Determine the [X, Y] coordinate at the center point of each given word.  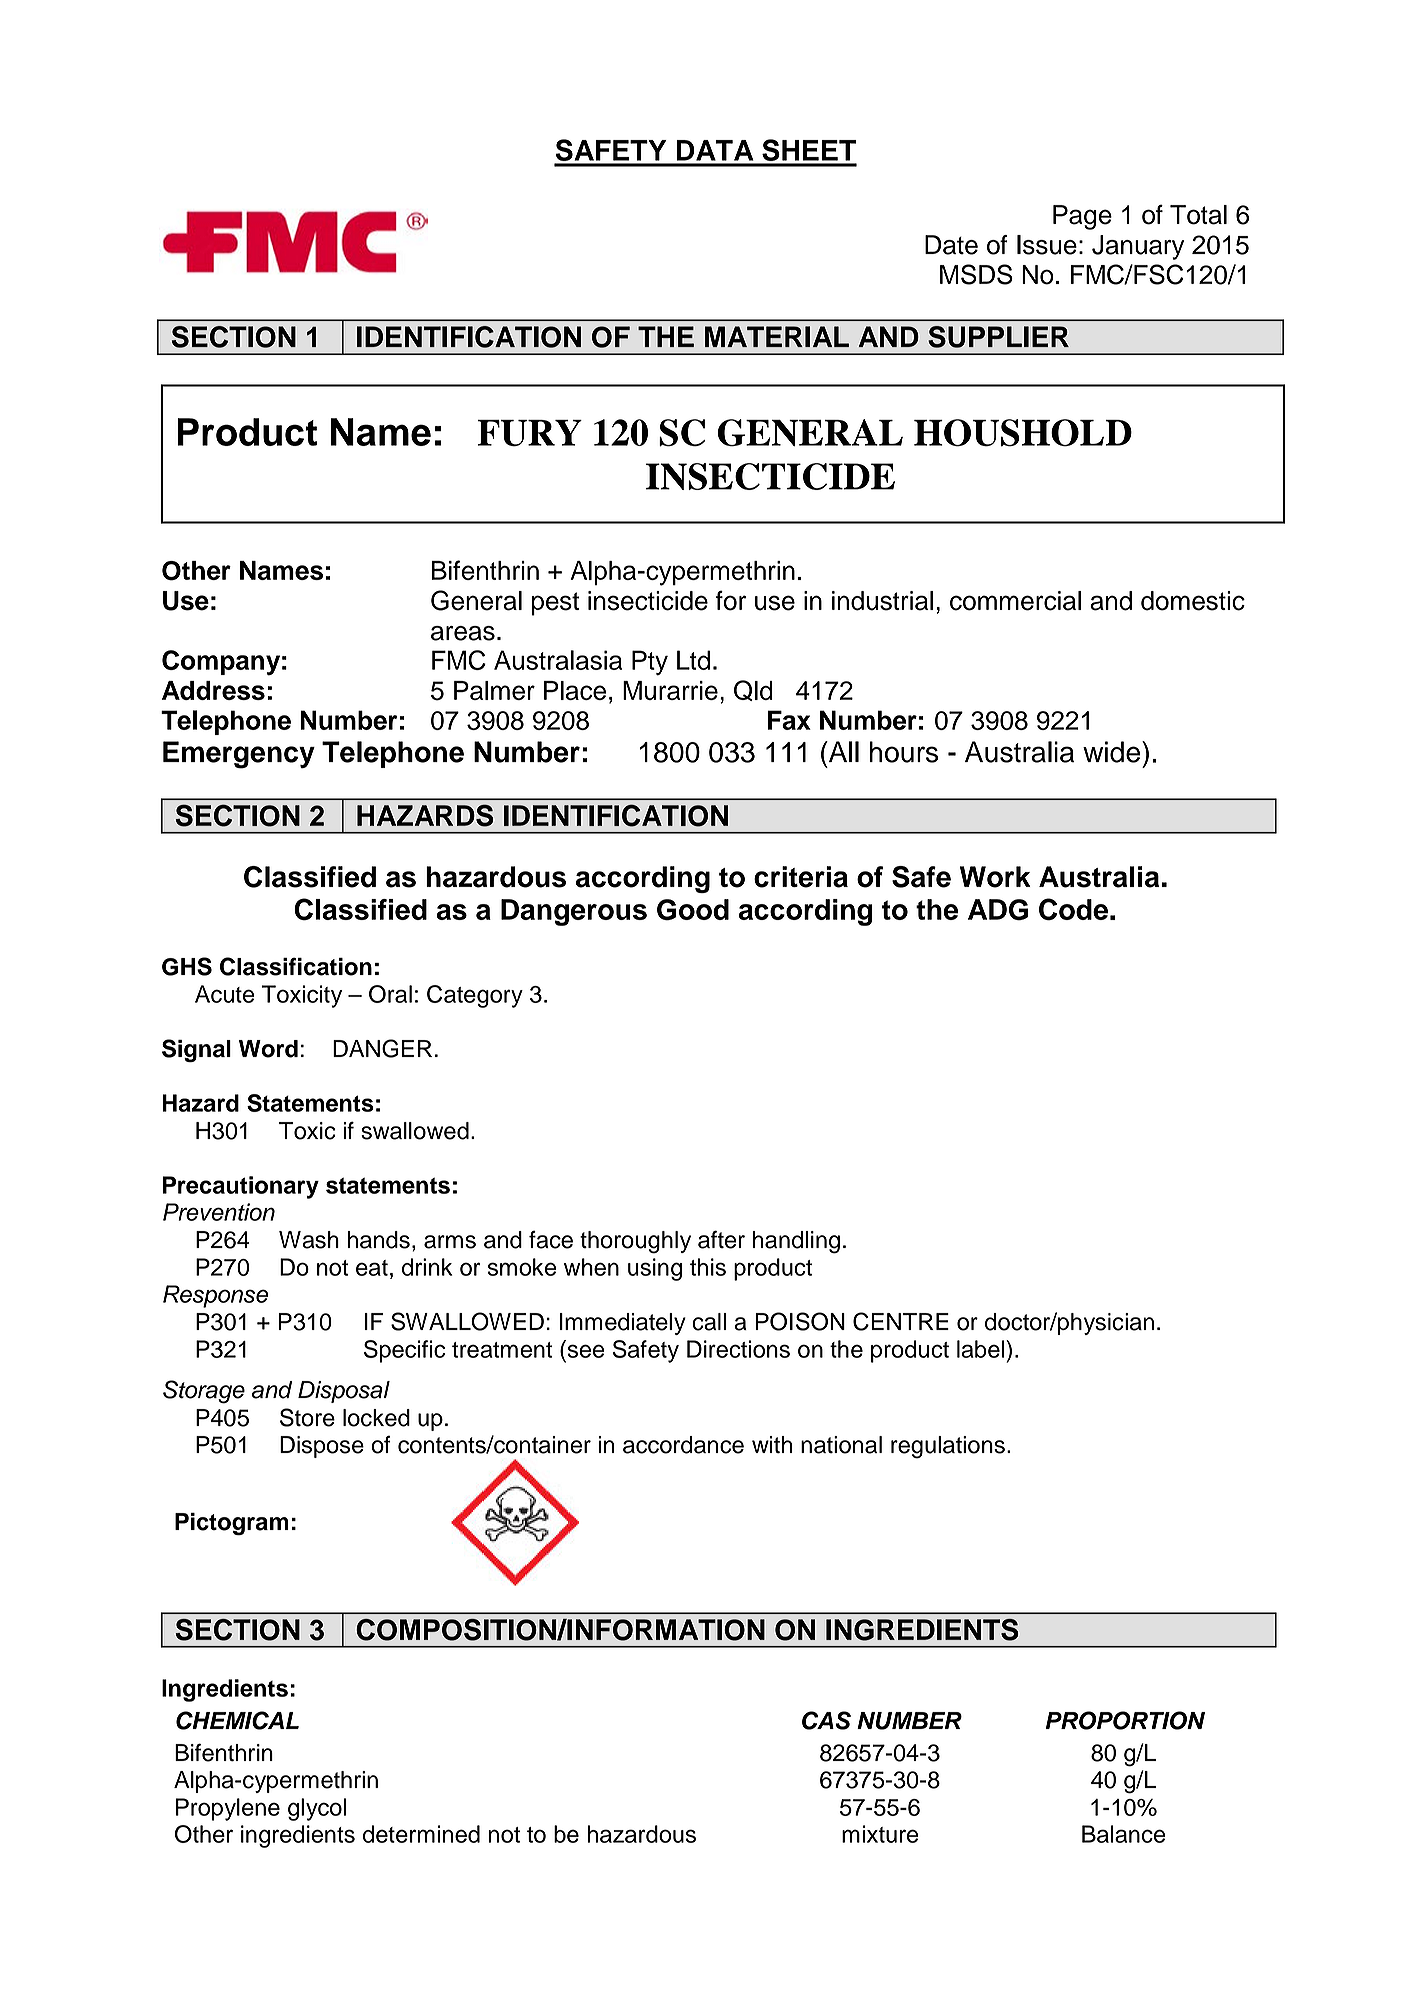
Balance [1124, 1834]
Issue [1047, 245]
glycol [317, 1809]
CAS [826, 1720]
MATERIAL [777, 336]
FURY [530, 433]
